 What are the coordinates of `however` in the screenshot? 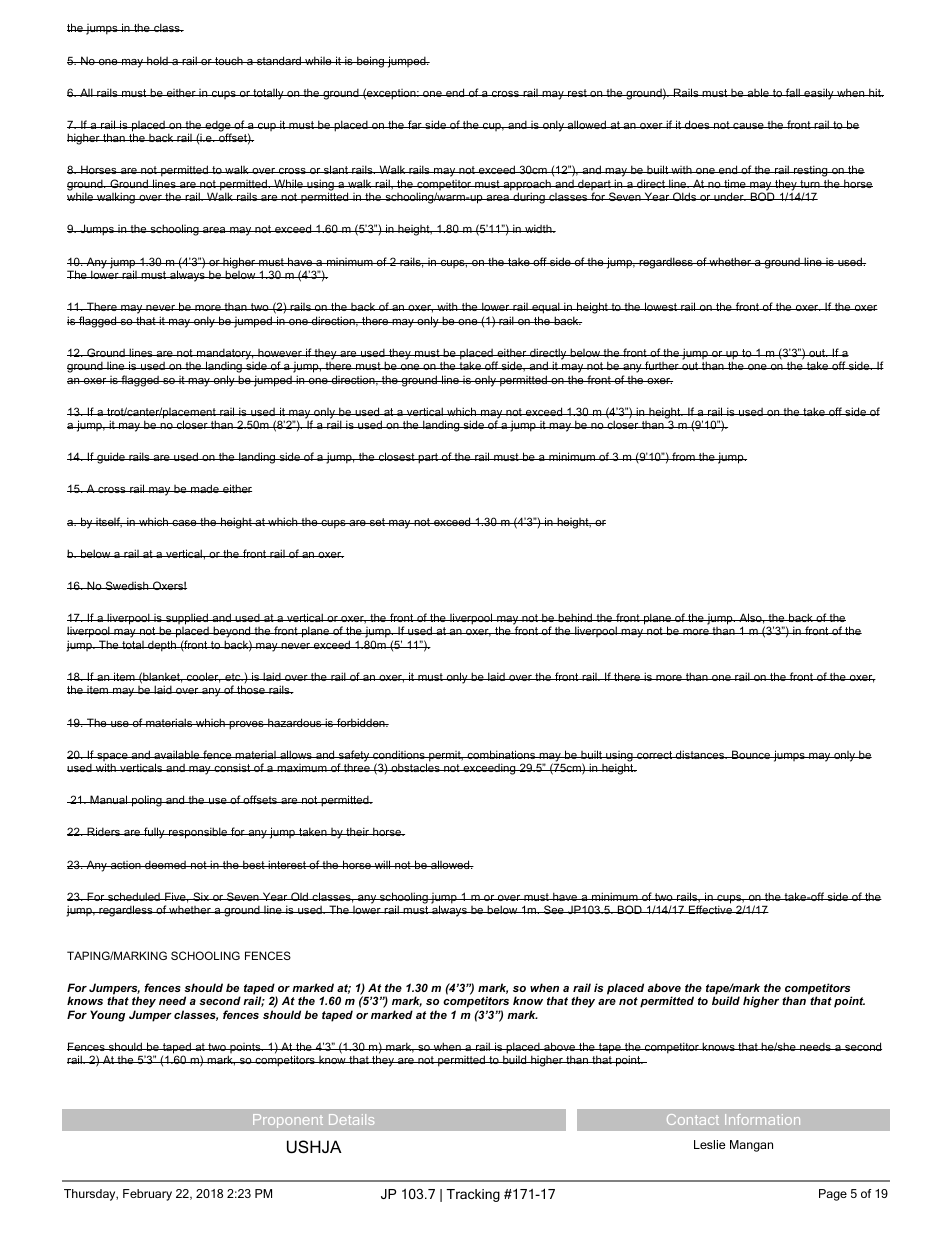 It's located at (280, 353).
